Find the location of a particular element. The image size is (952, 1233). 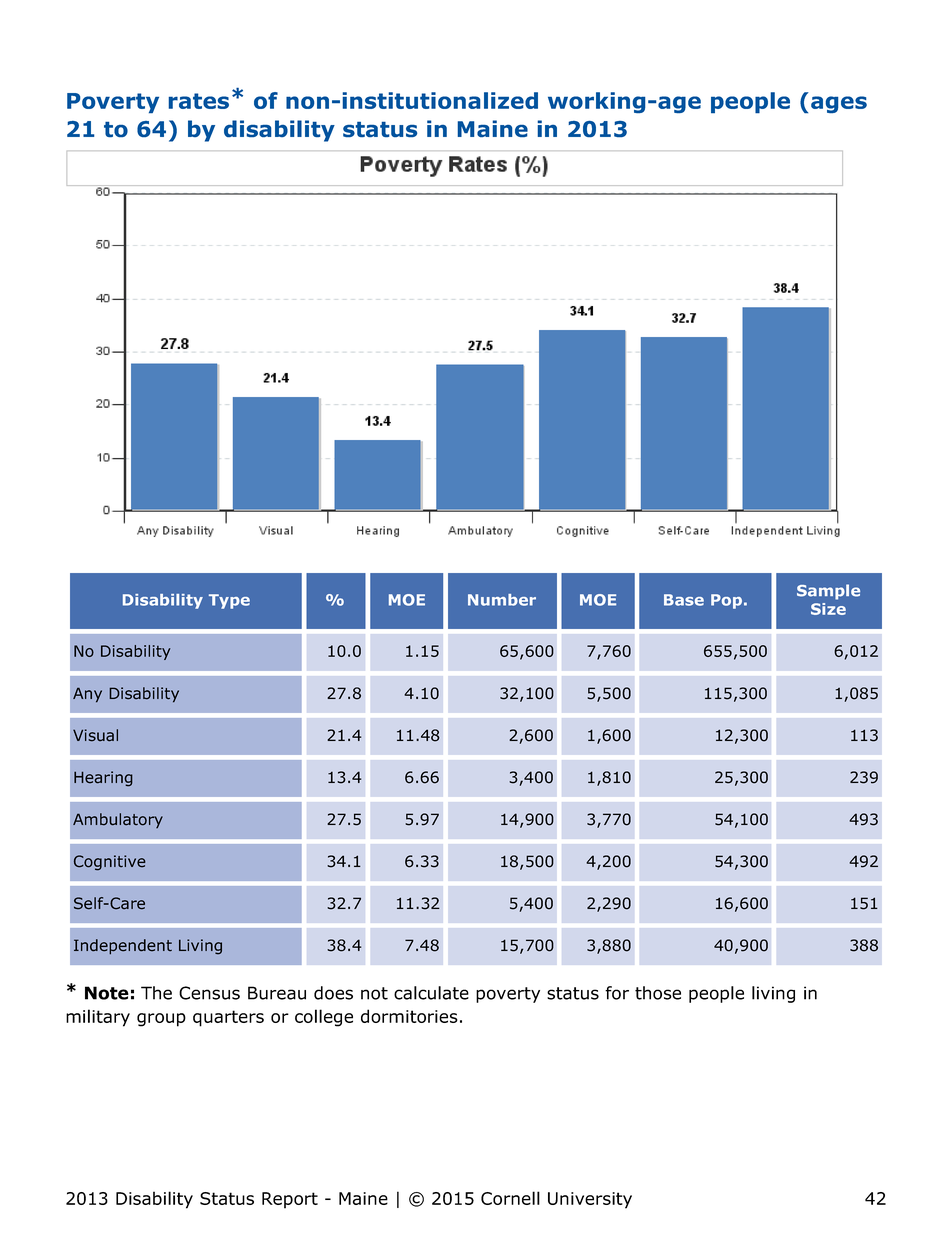

Number is located at coordinates (502, 600).
